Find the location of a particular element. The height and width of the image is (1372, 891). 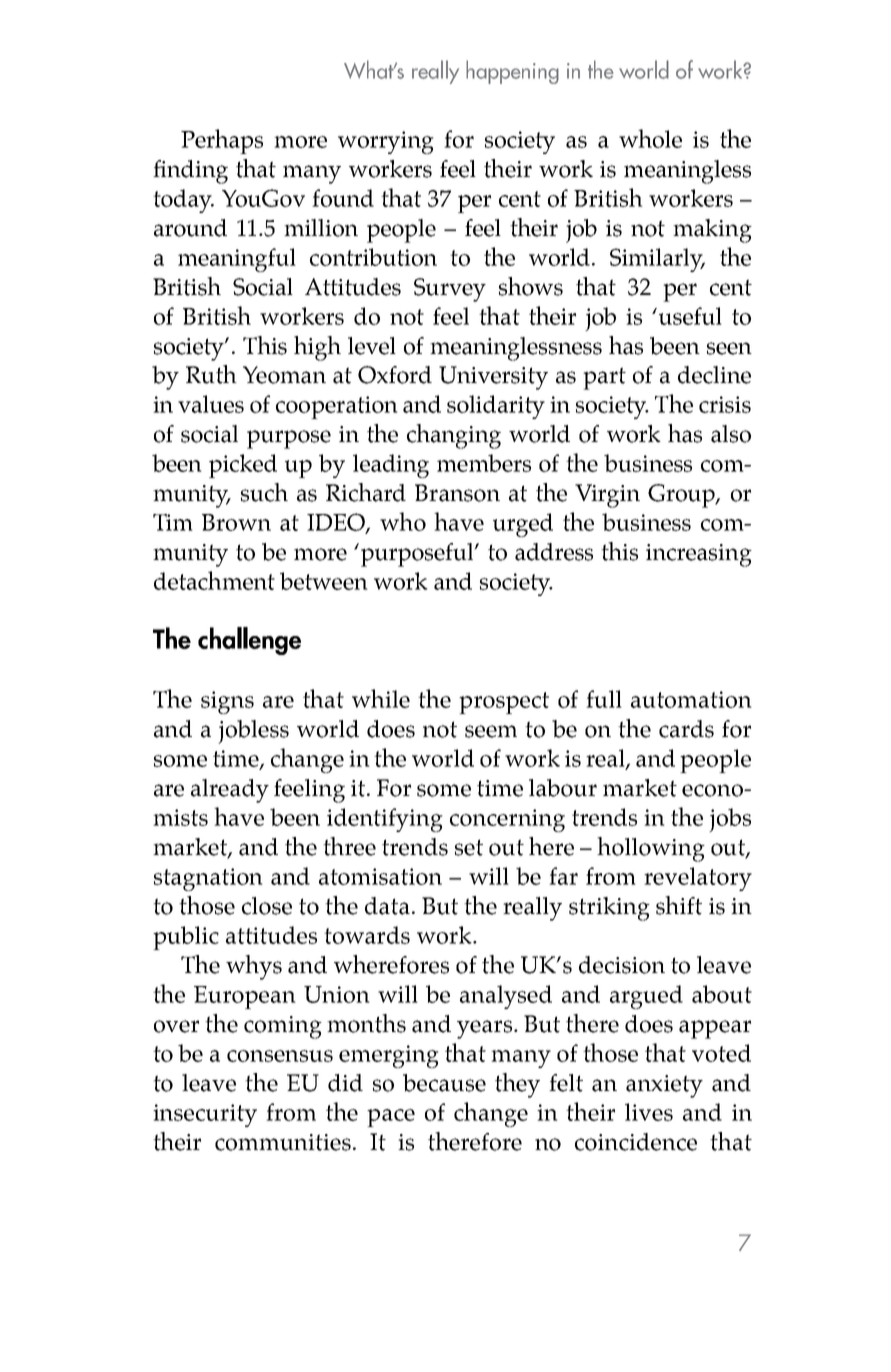

Survey is located at coordinates (450, 290).
